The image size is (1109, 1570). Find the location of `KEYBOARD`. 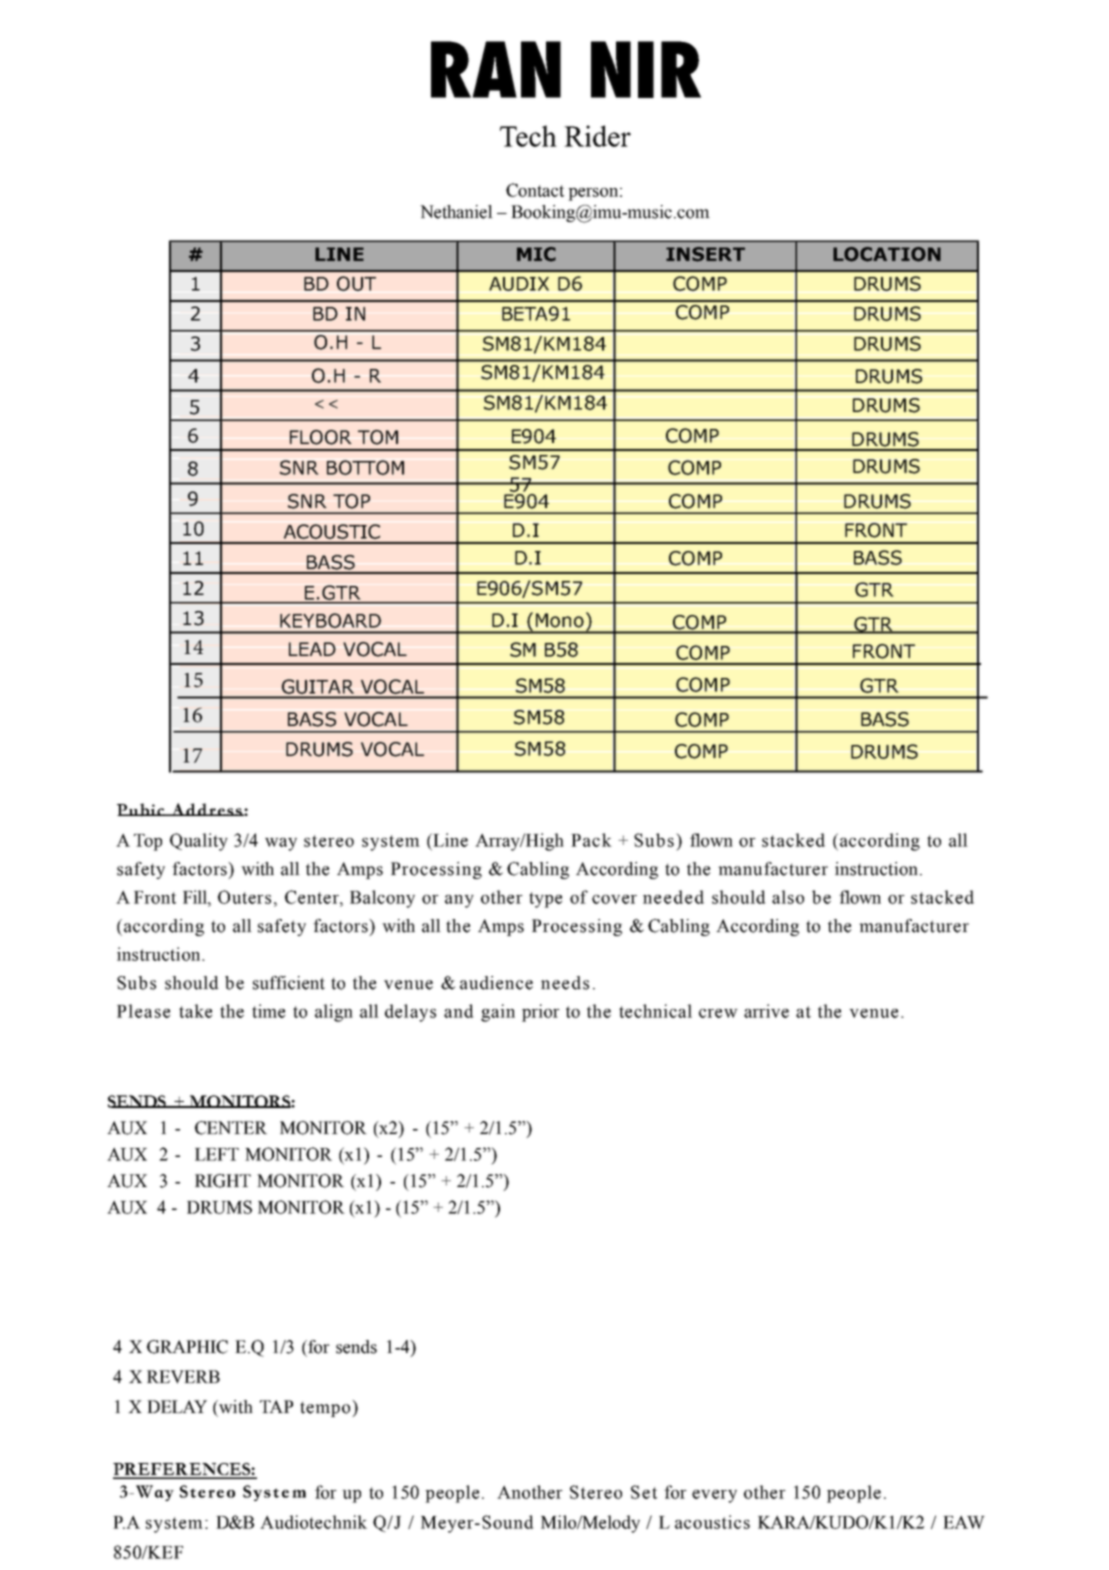

KEYBOARD is located at coordinates (330, 620).
